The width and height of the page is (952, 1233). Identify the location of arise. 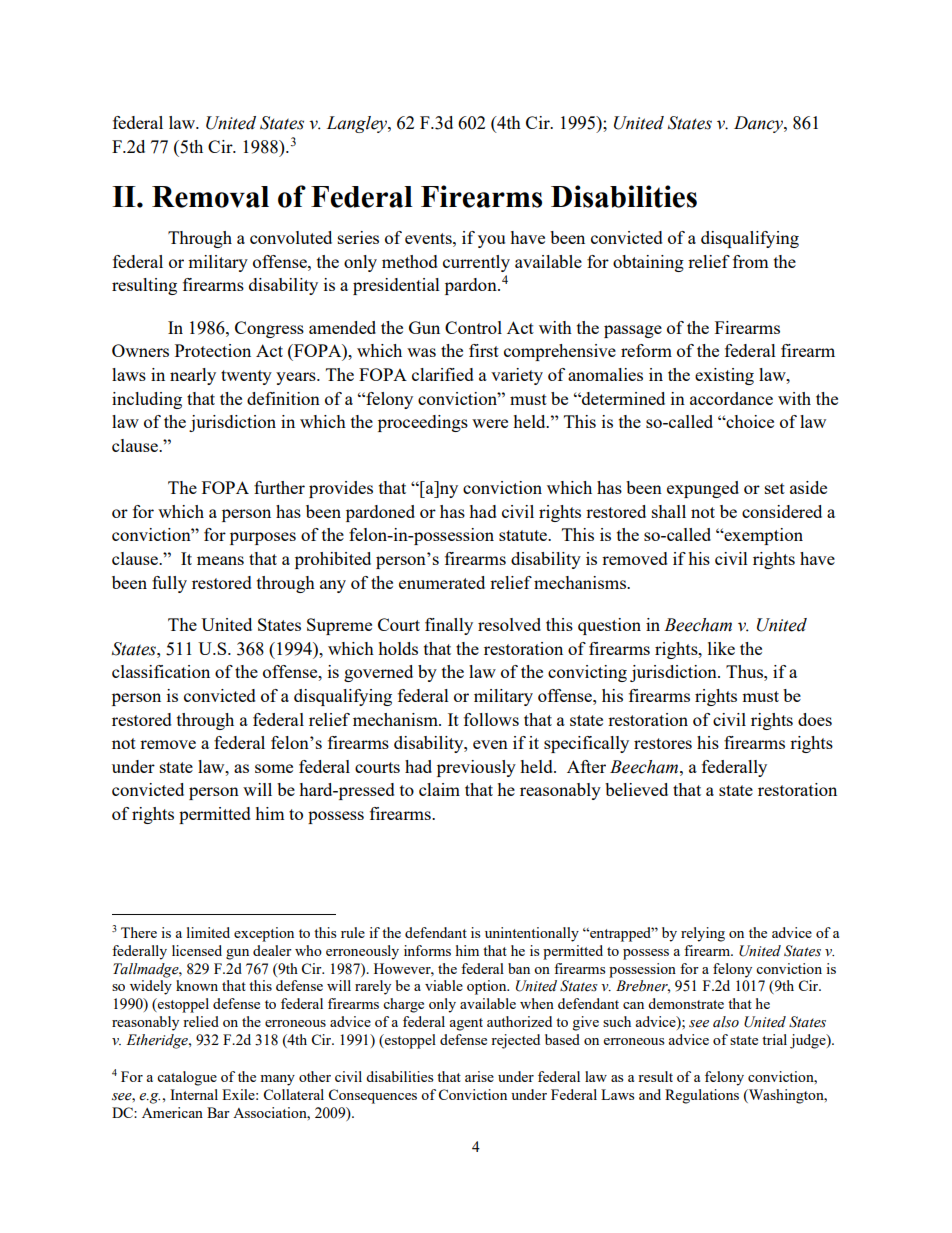
(479, 1076).
